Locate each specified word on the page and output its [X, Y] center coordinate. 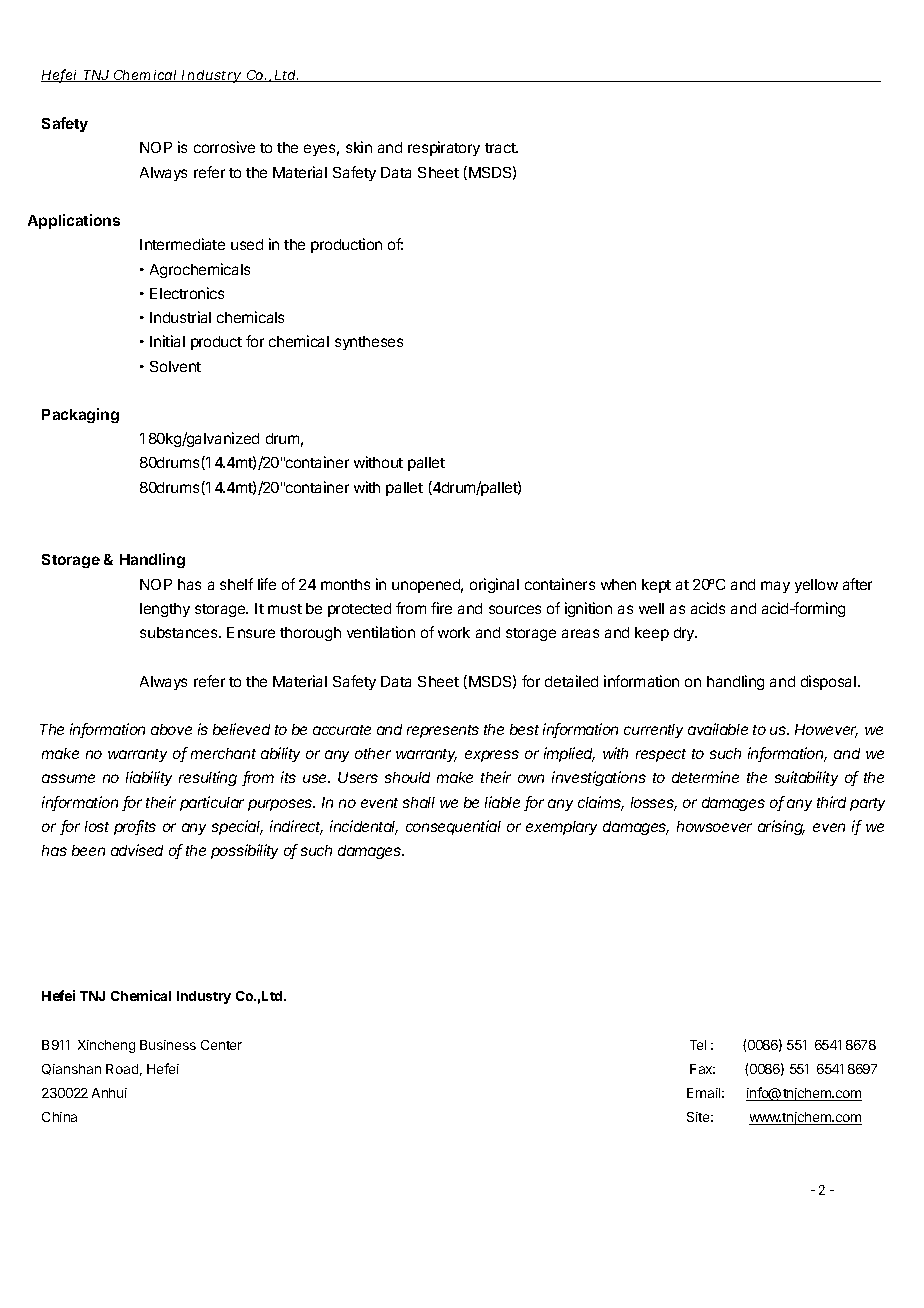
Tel [698, 1045]
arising [781, 827]
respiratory [444, 148]
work [454, 632]
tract [501, 148]
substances [180, 632]
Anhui [109, 1093]
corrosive [224, 147]
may [775, 587]
